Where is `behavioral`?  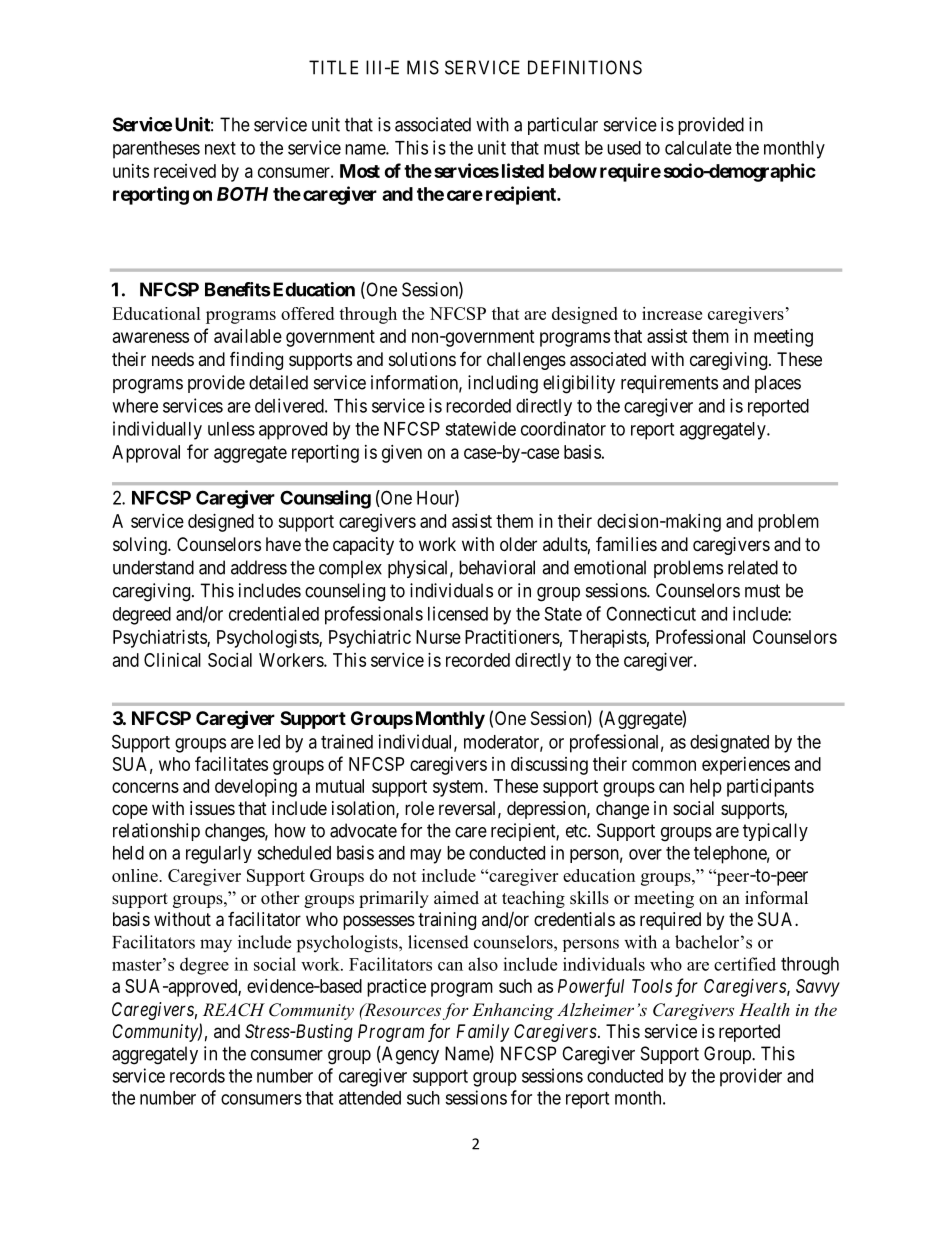
behavioral is located at coordinates (497, 567).
